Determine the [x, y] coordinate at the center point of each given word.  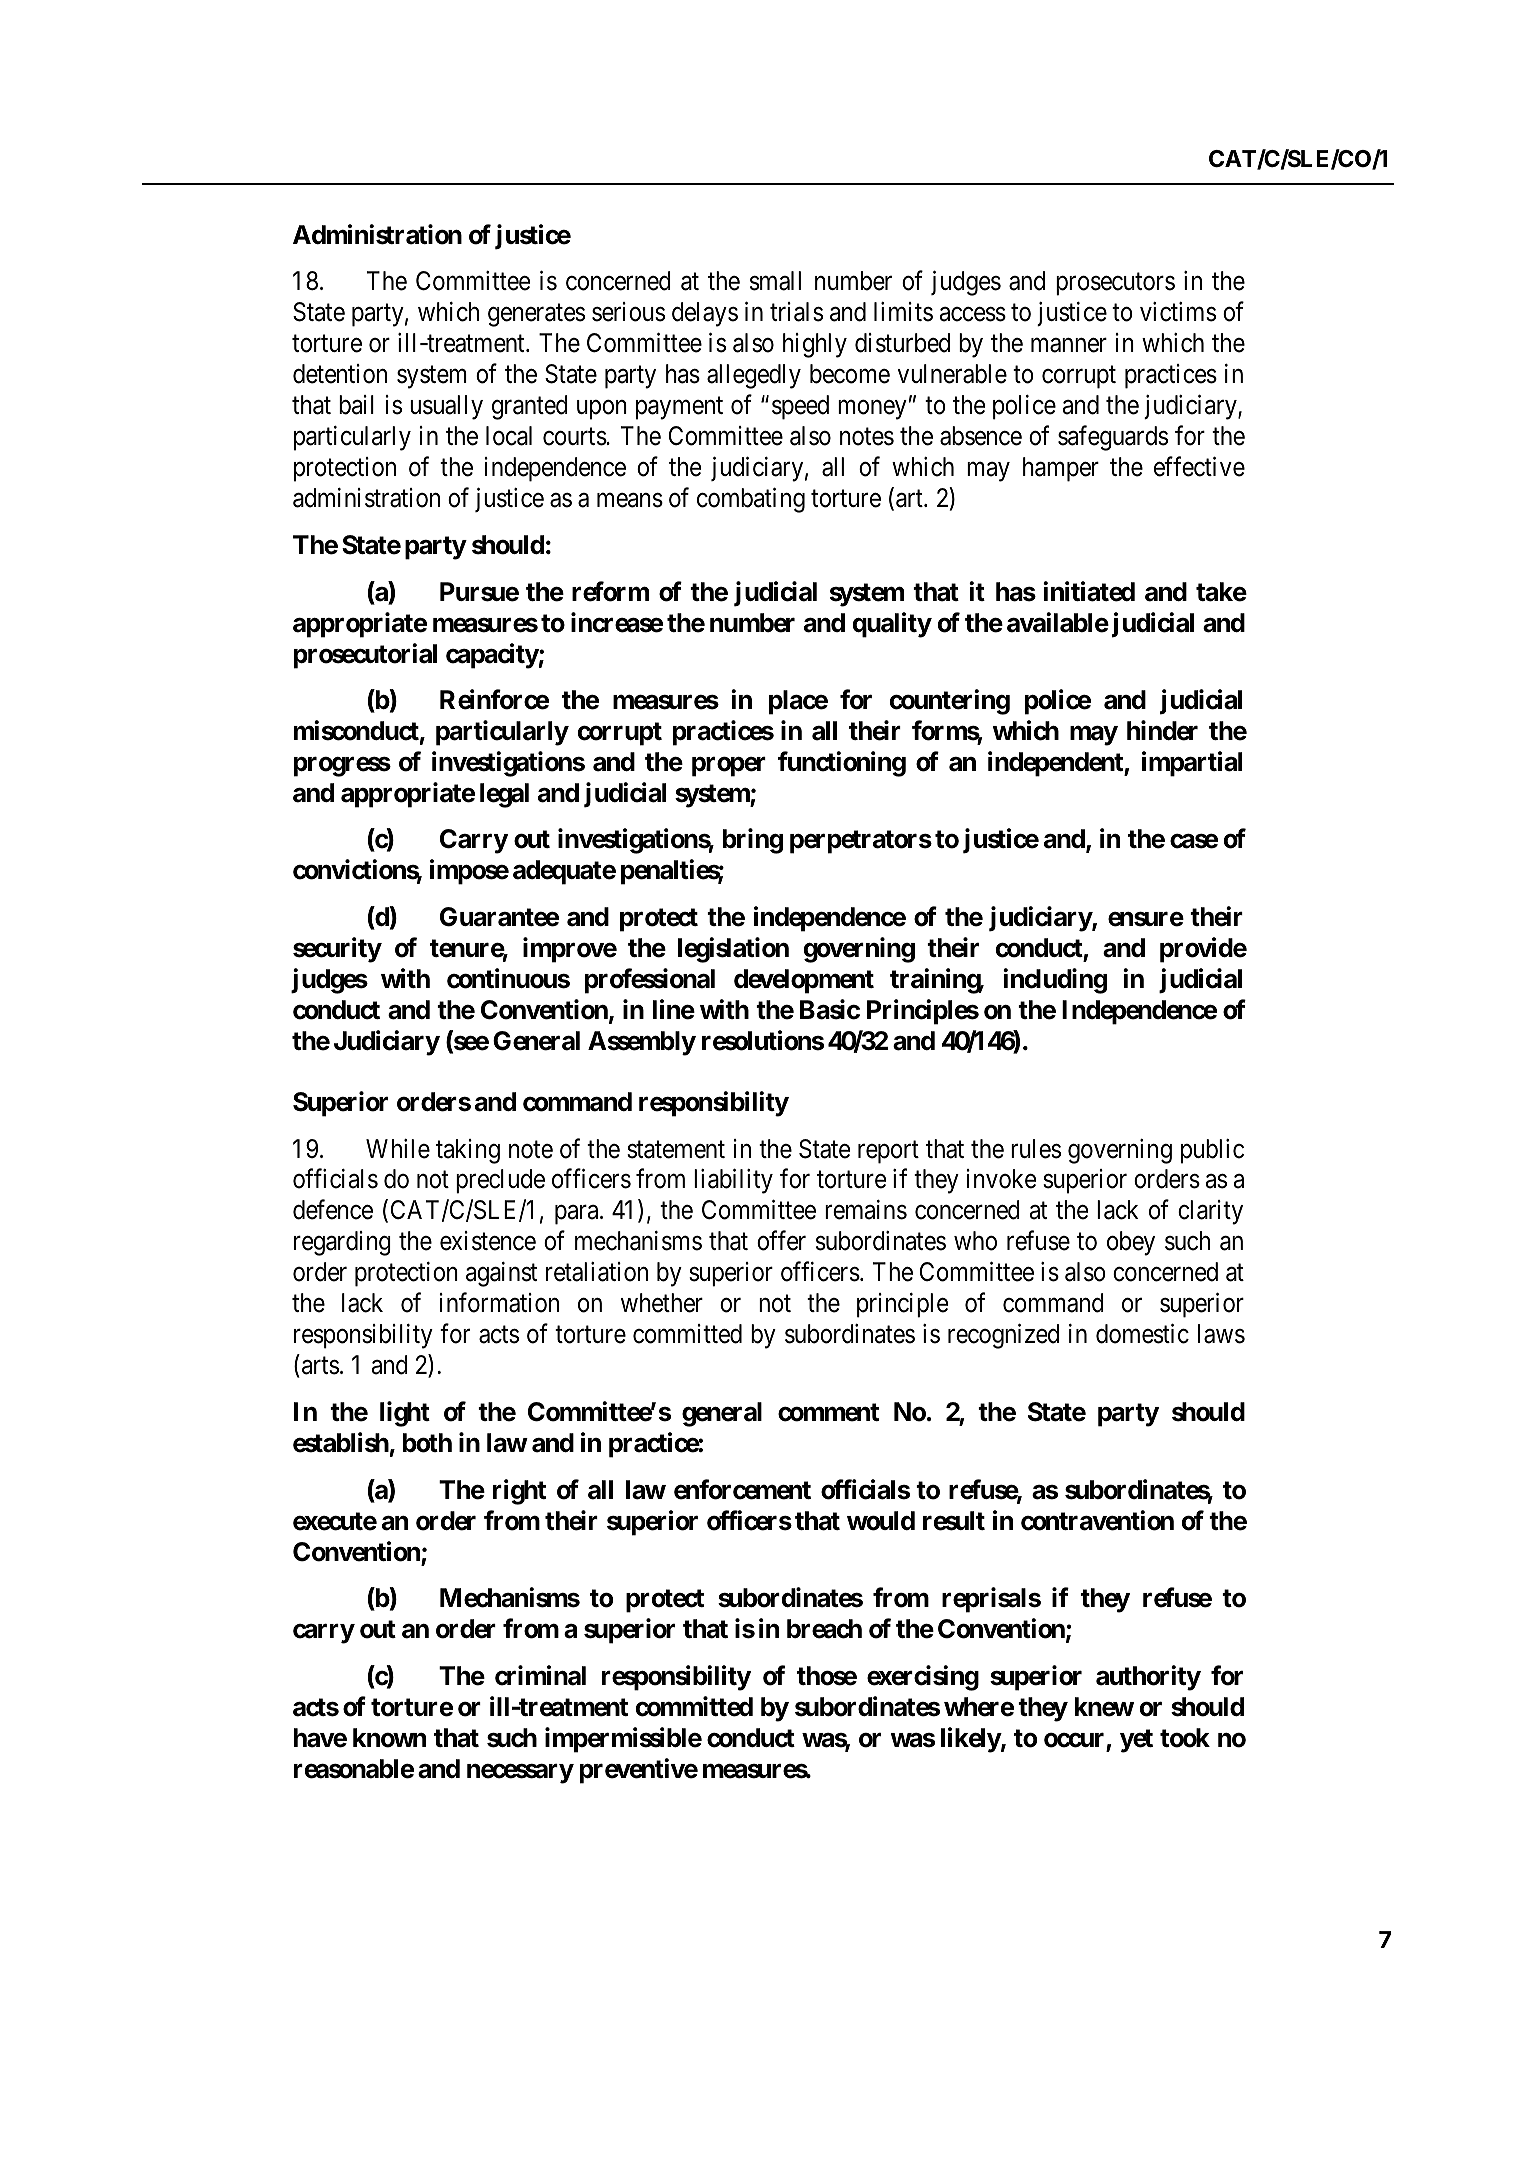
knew [1104, 1707]
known [389, 1738]
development [804, 981]
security [337, 950]
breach [824, 1629]
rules [1036, 1149]
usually [446, 407]
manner [1069, 346]
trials [796, 312]
